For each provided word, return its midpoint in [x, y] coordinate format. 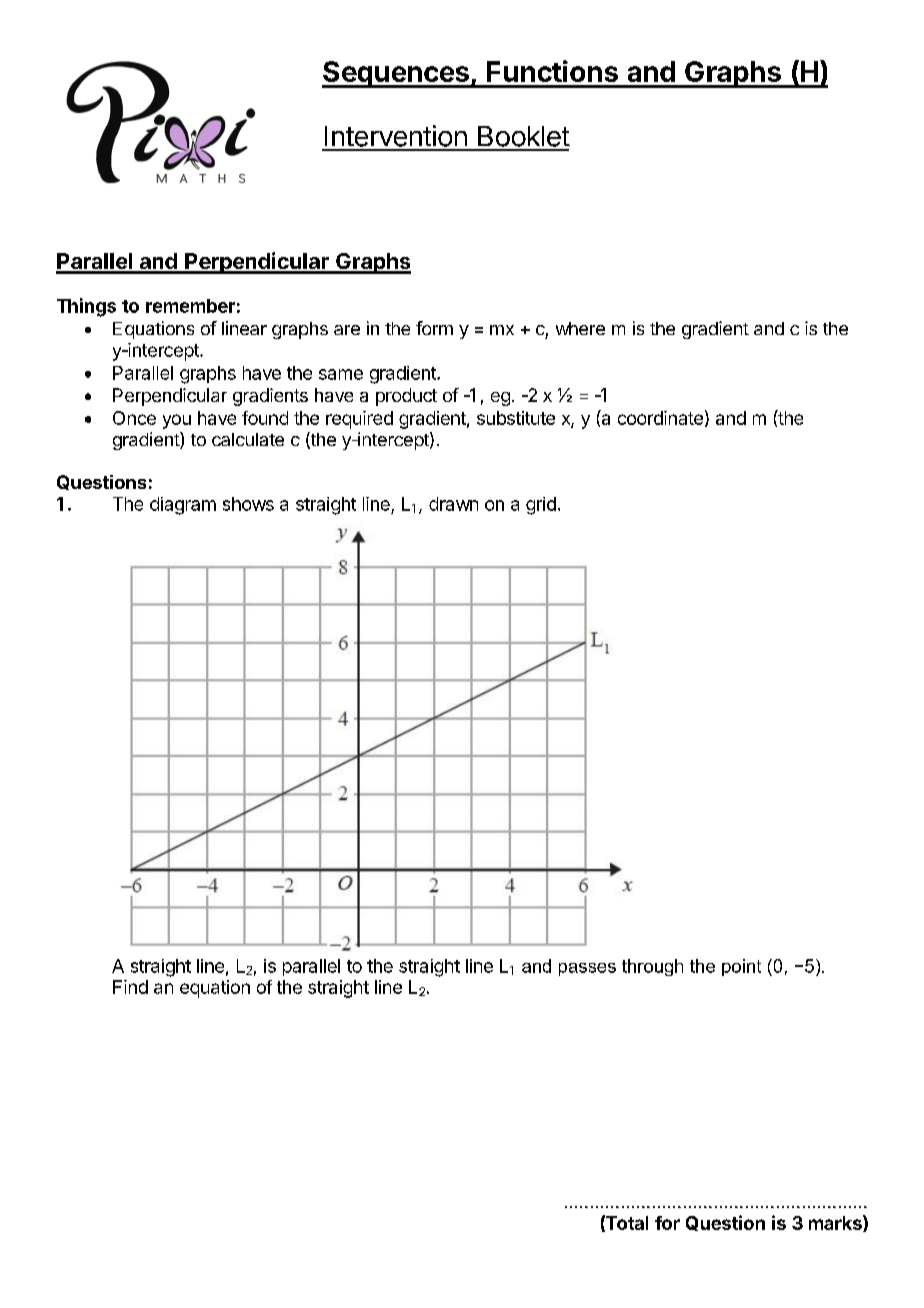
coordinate [660, 418]
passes [587, 969]
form [434, 328]
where [580, 328]
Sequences [396, 74]
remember [190, 306]
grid [541, 506]
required [359, 420]
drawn [453, 504]
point [741, 967]
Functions [552, 71]
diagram [183, 506]
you [177, 421]
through [652, 967]
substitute [516, 418]
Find [130, 987]
